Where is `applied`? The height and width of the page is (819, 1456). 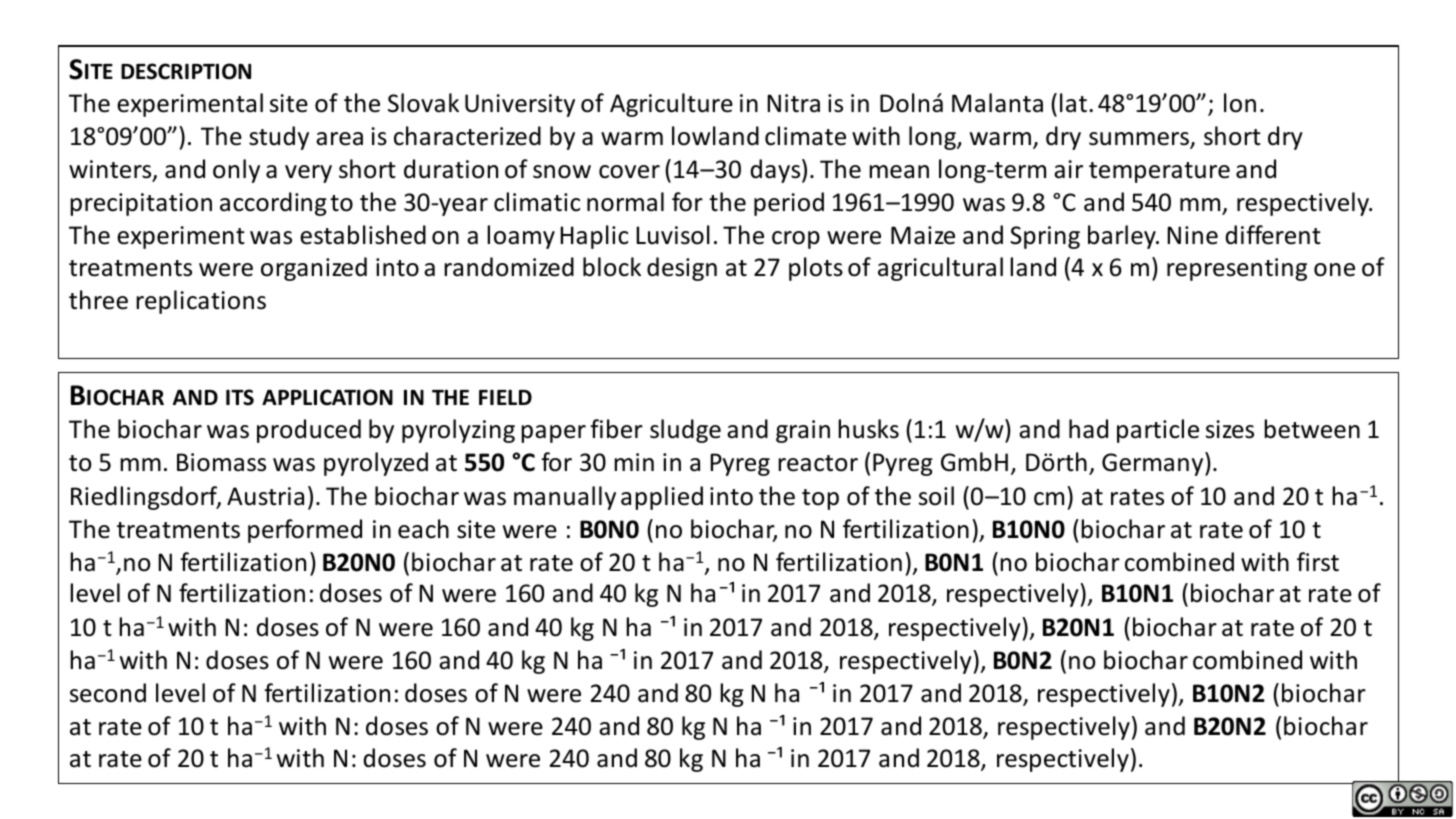
applied is located at coordinates (662, 498).
